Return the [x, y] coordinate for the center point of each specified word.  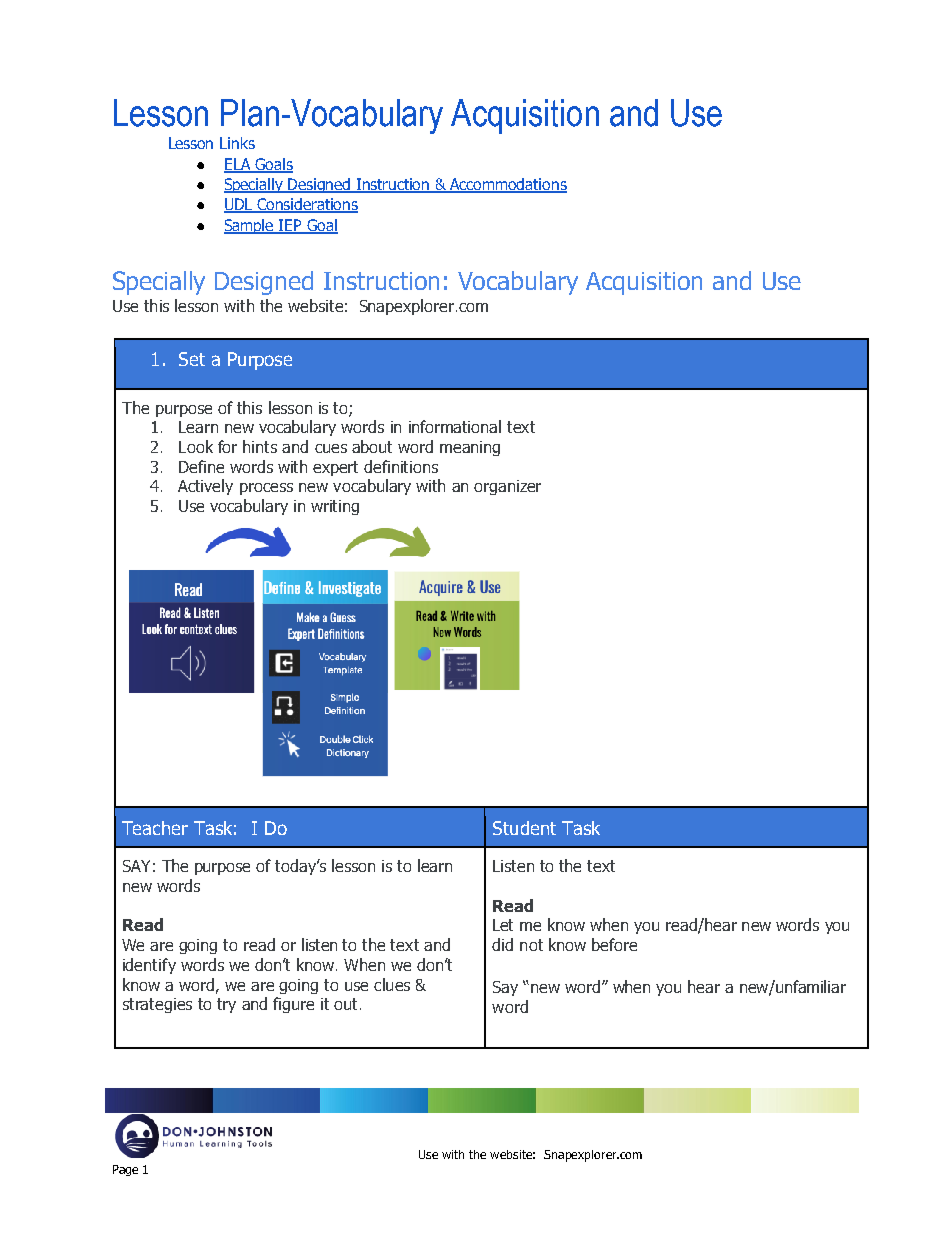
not [531, 945]
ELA [238, 165]
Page [125, 1170]
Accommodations [507, 185]
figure [293, 1005]
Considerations [307, 205]
